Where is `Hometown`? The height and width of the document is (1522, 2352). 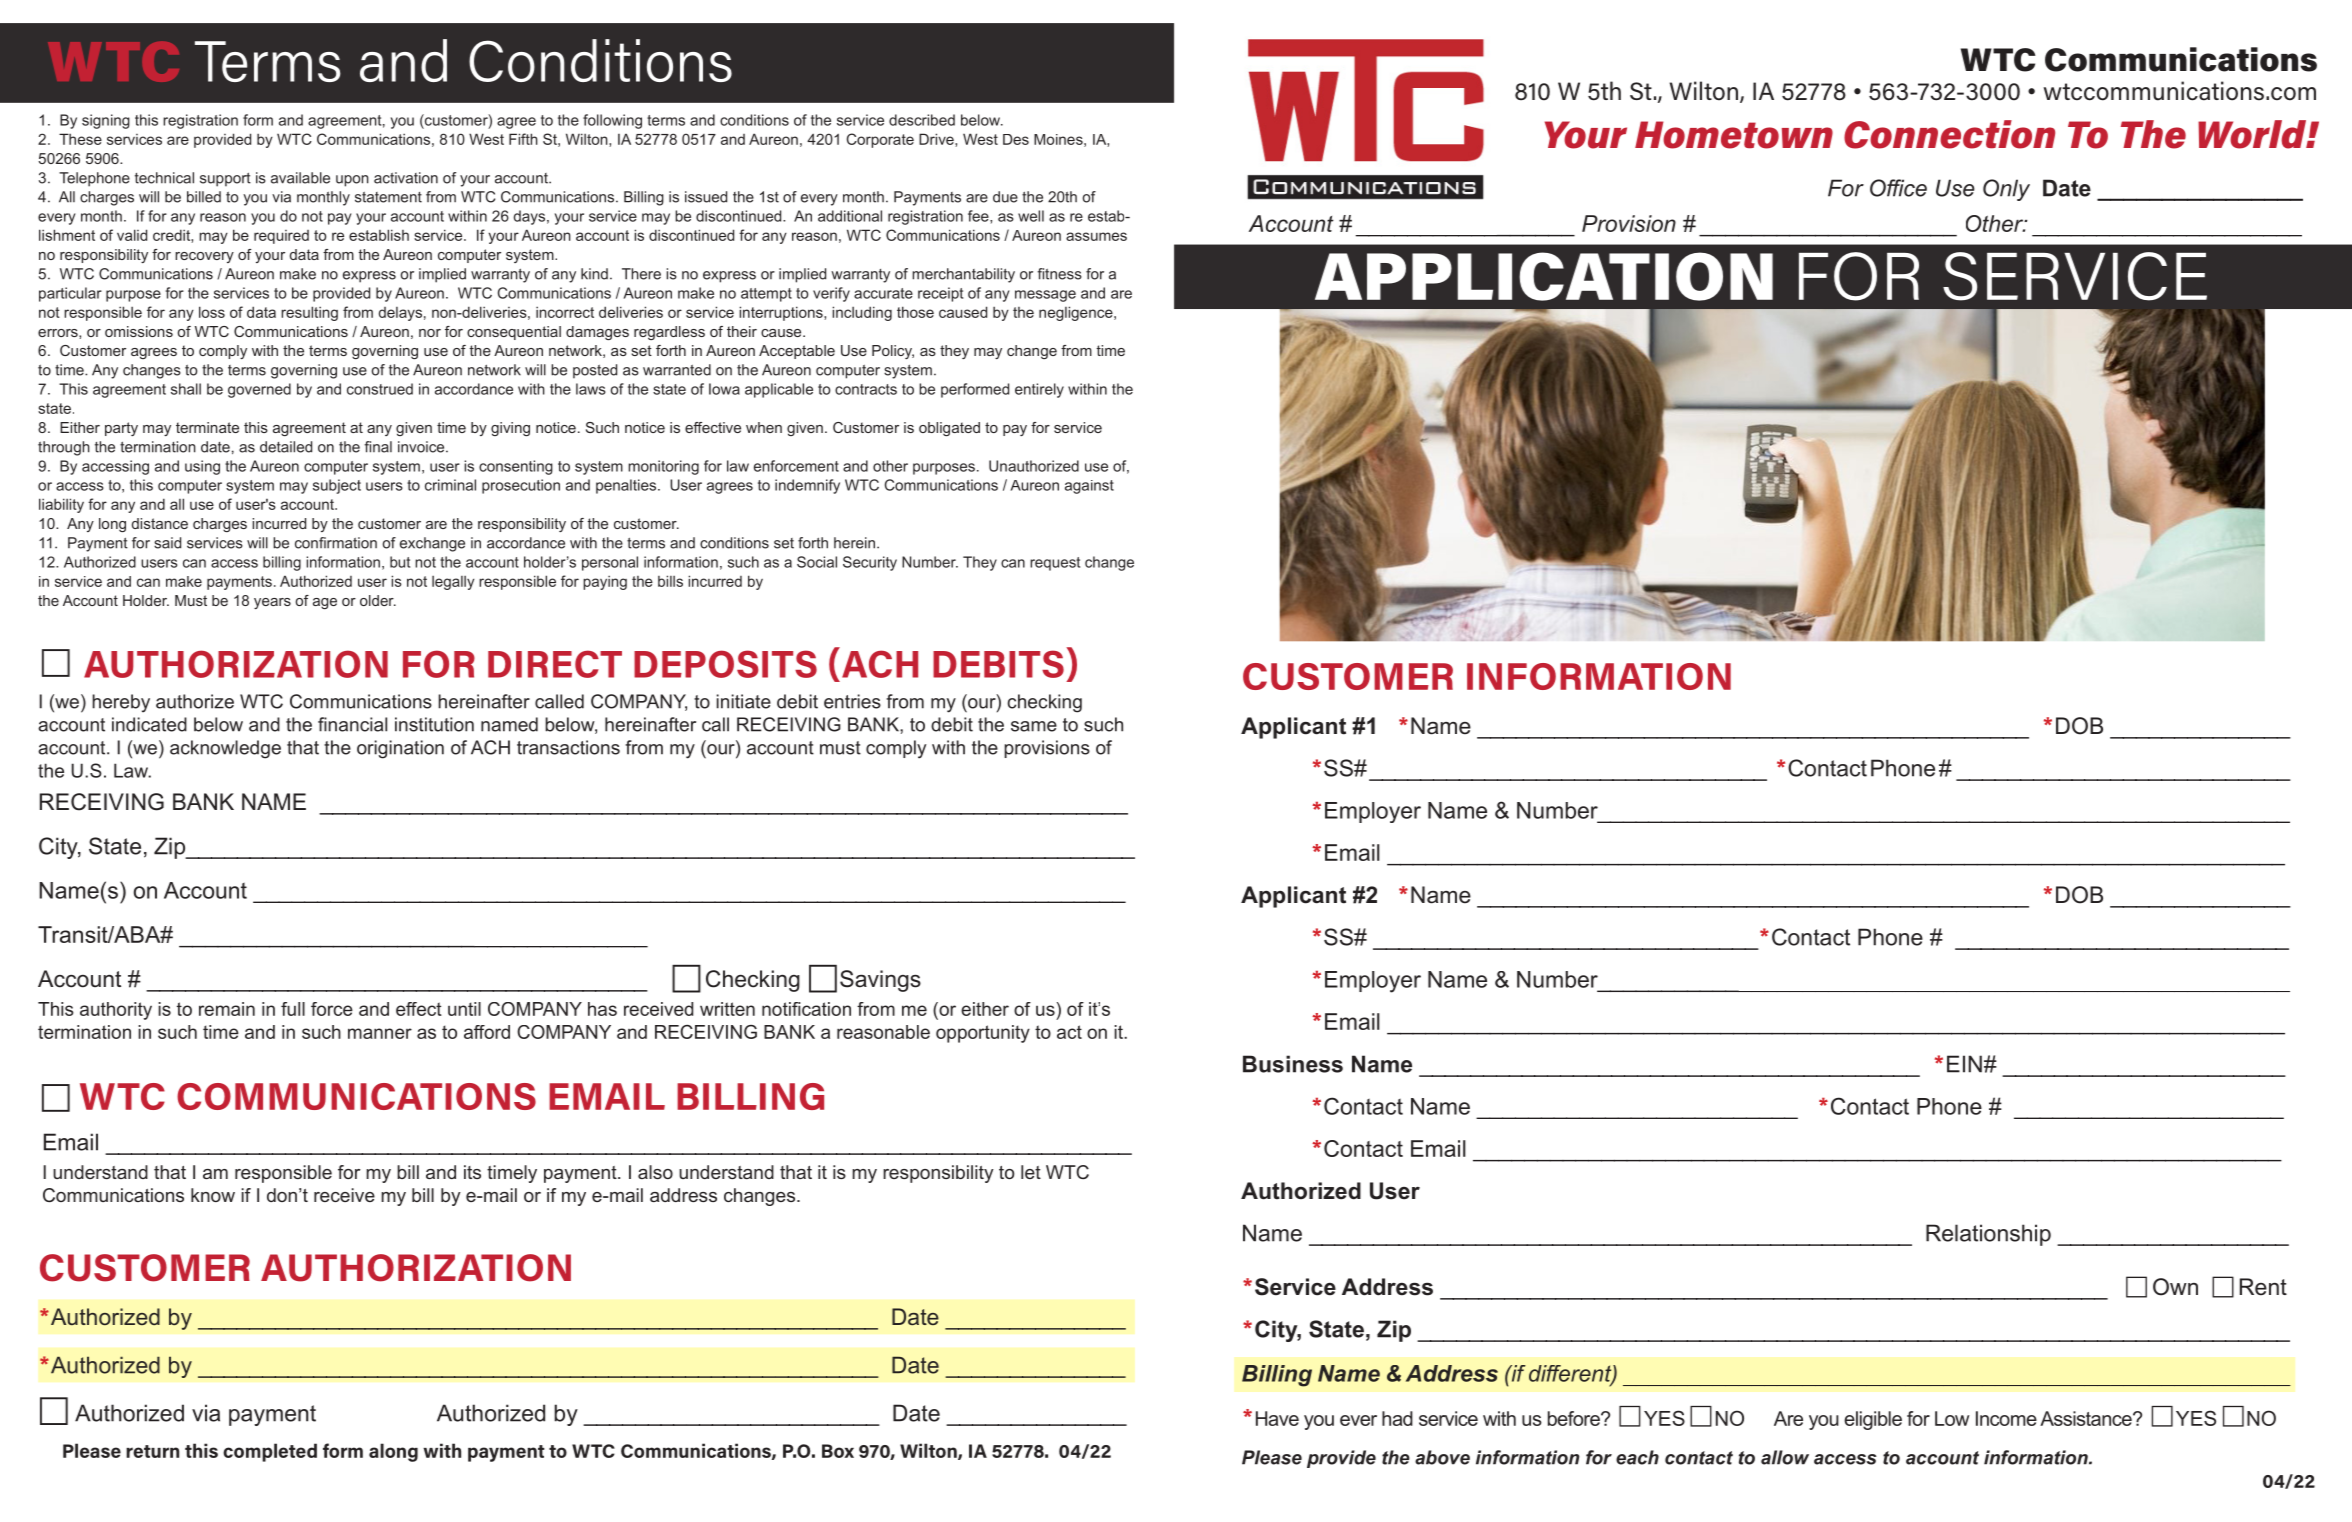
Hometown is located at coordinates (1734, 135).
